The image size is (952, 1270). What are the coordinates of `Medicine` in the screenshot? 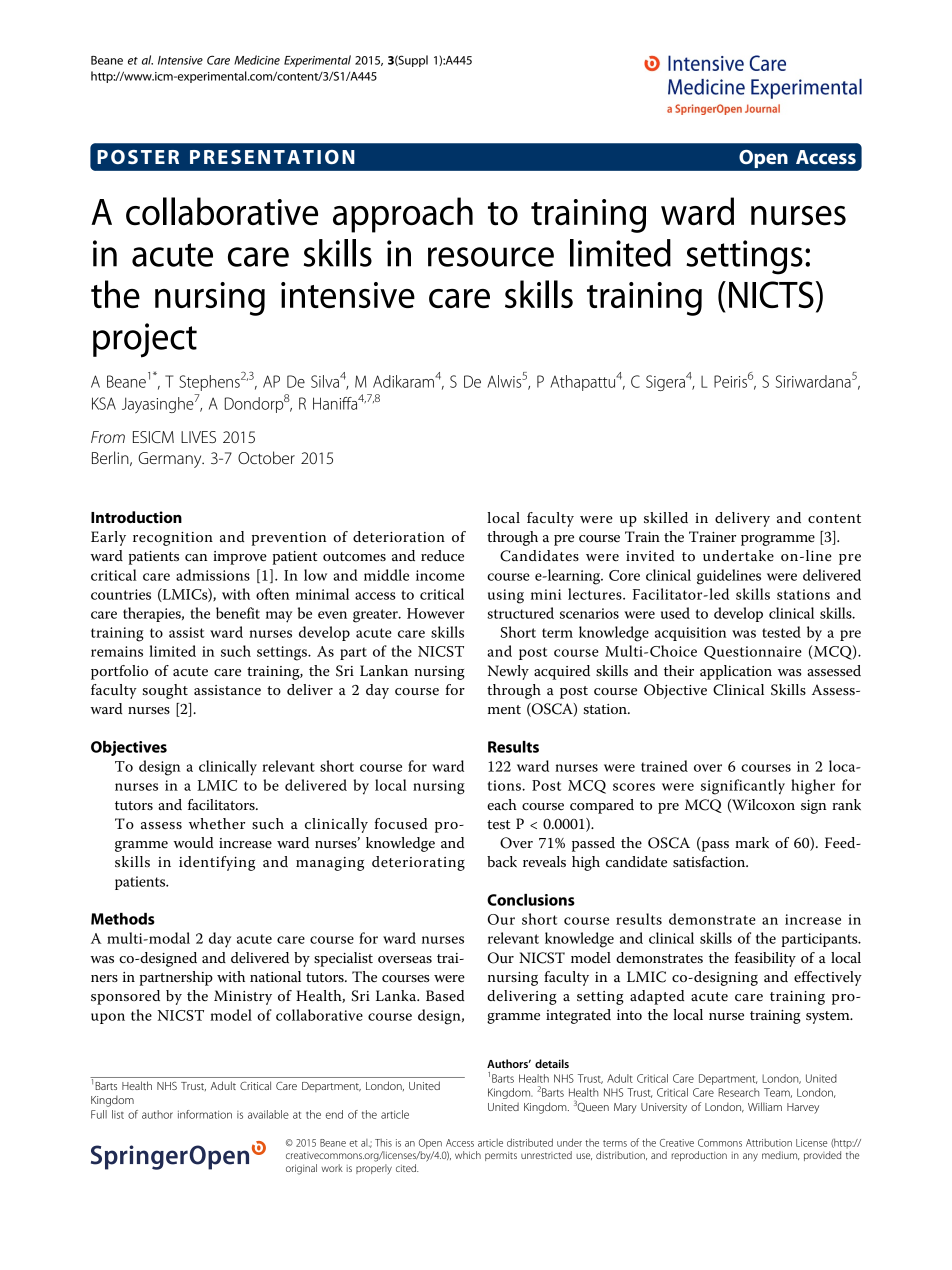 It's located at (257, 60).
